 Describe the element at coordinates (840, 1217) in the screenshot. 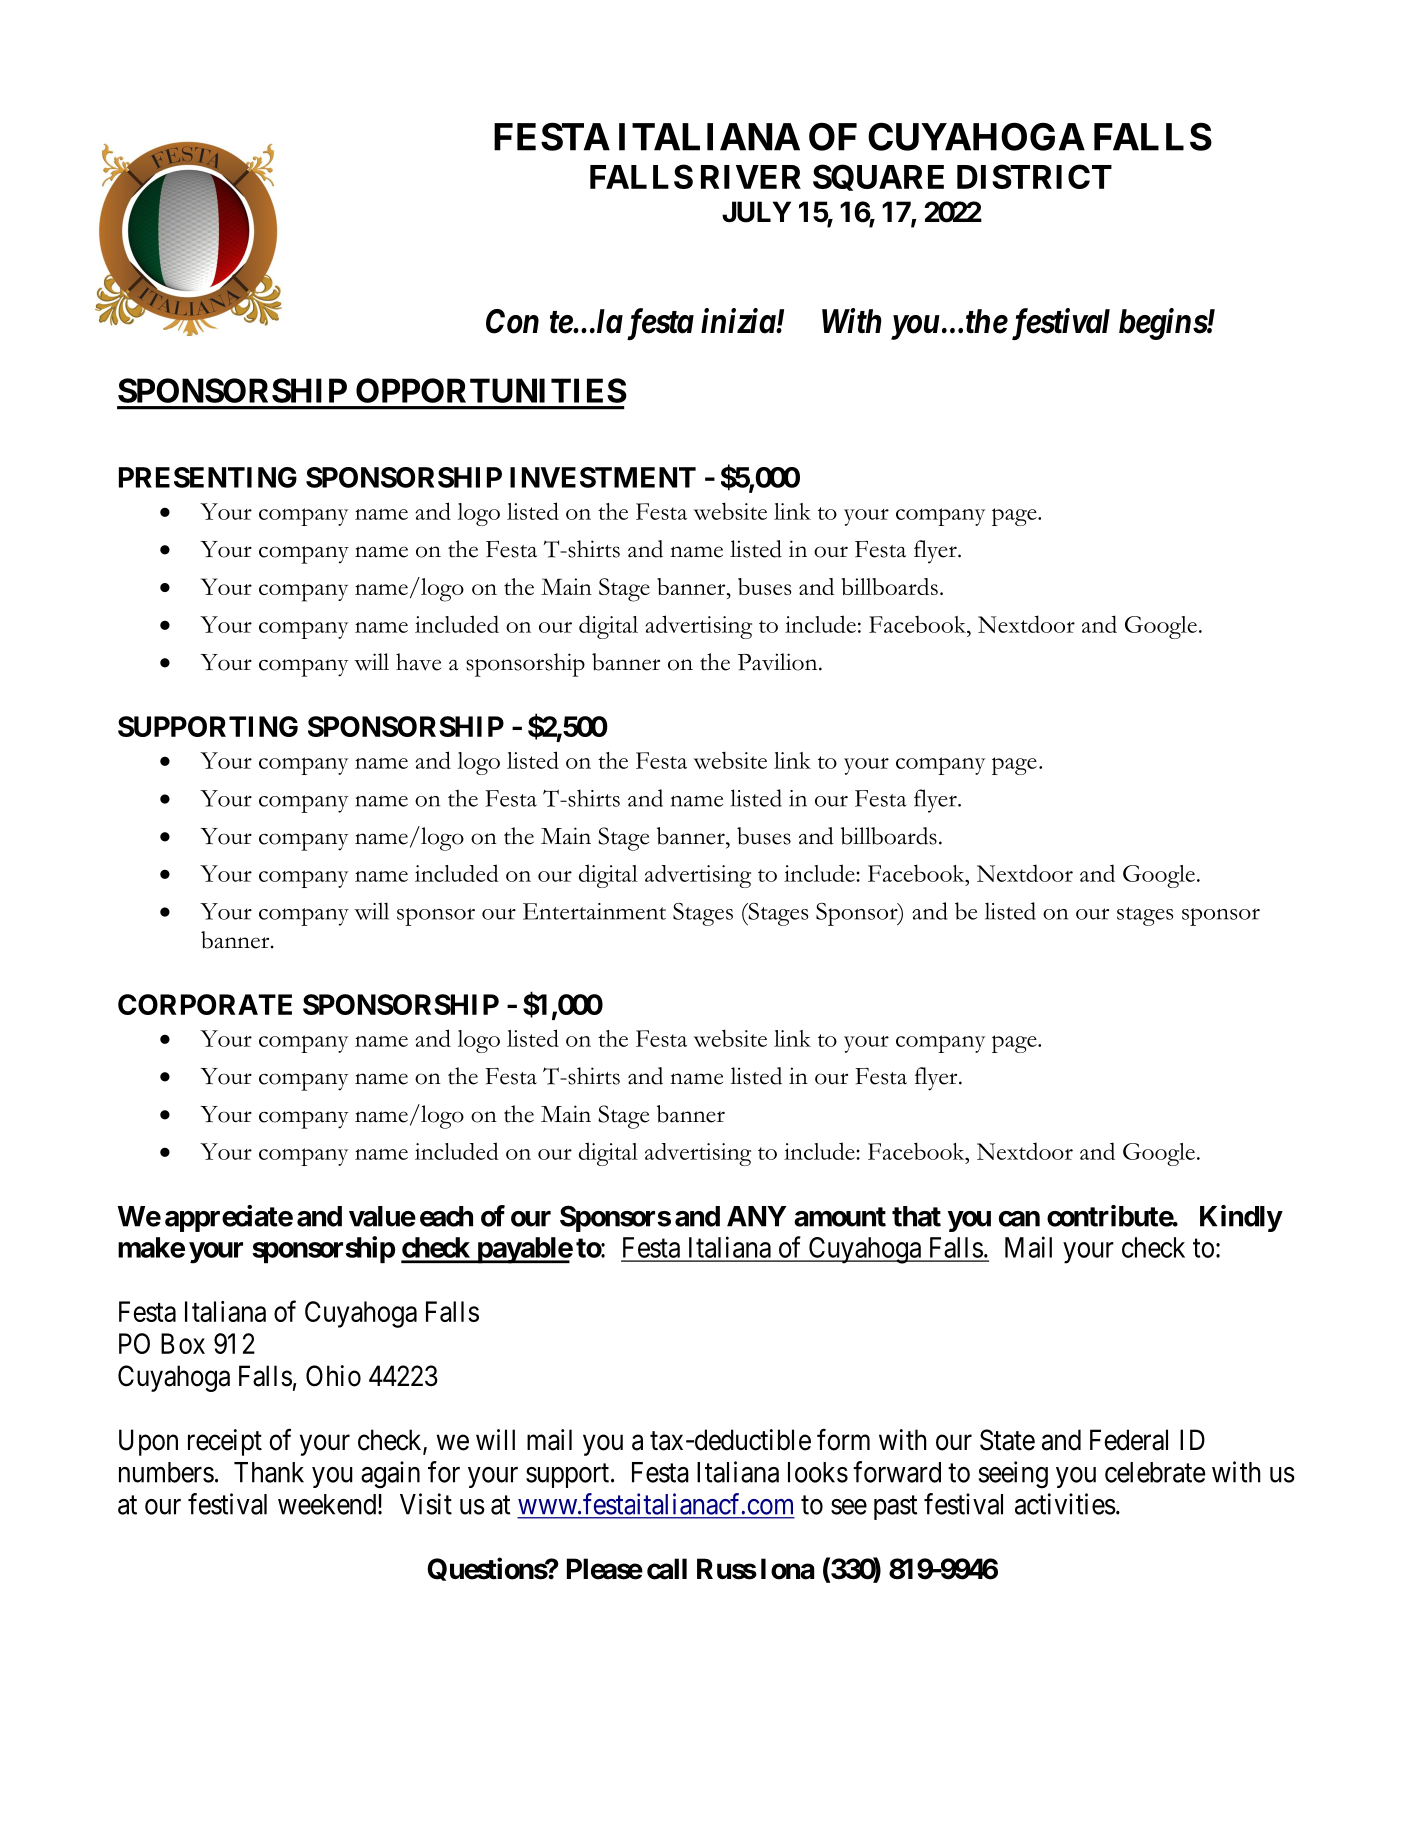

I see `amount` at that location.
